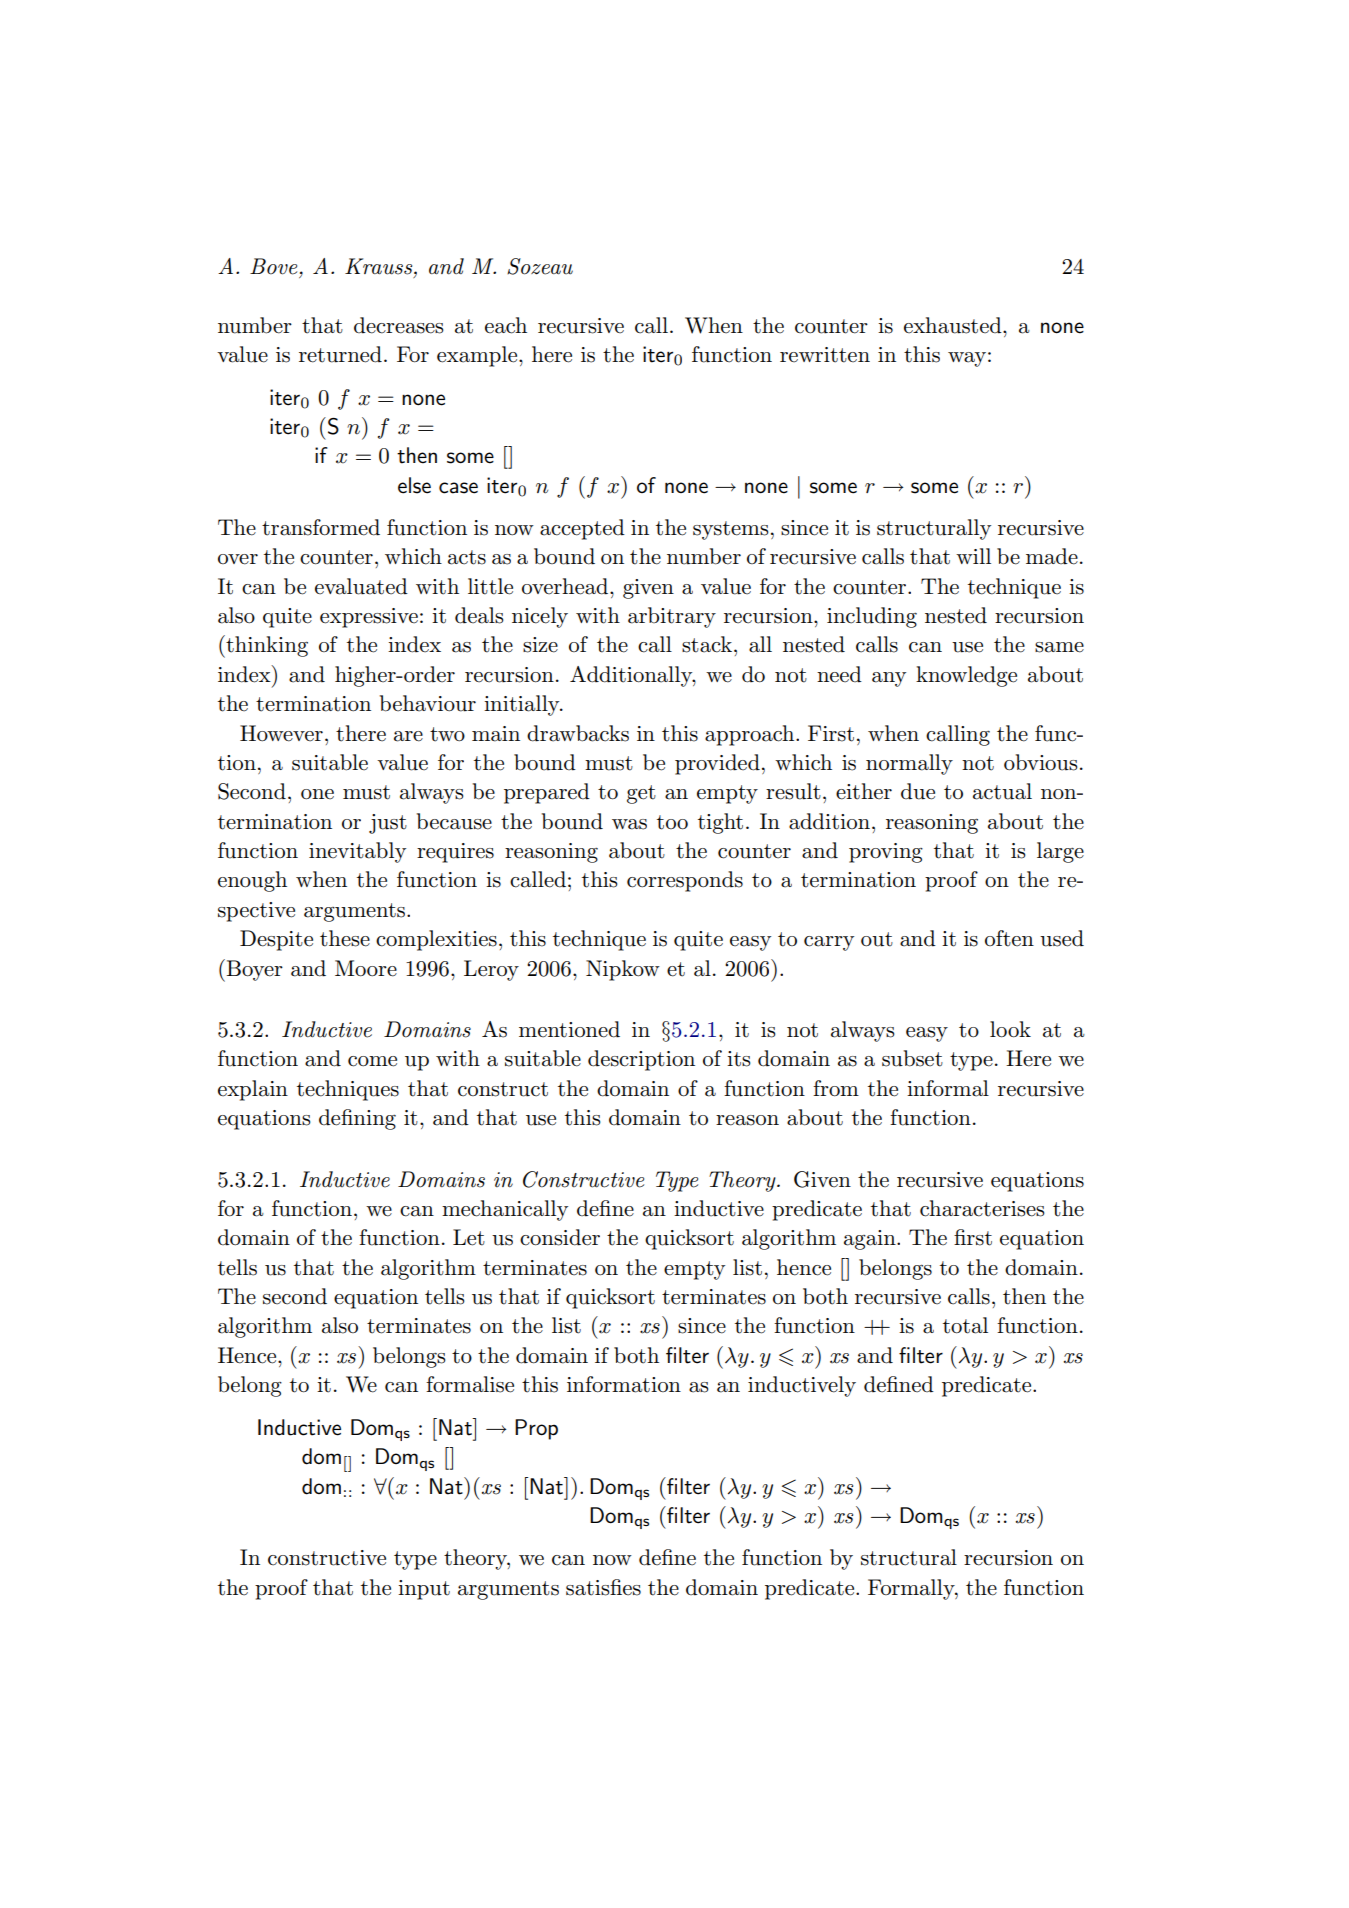  Describe the element at coordinates (965, 1325) in the image. I see `total` at that location.
